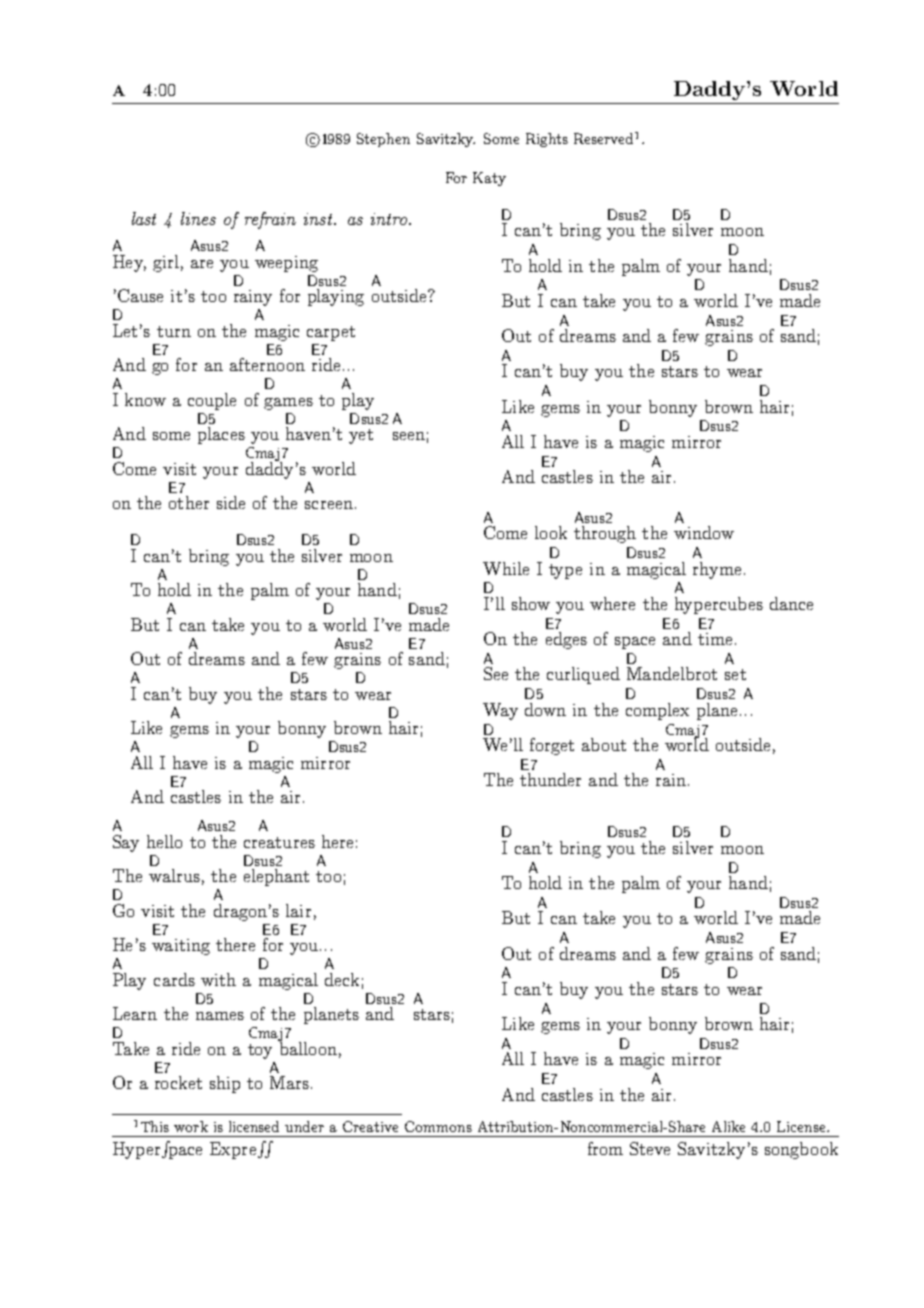  I want to click on work, so click(191, 1126).
